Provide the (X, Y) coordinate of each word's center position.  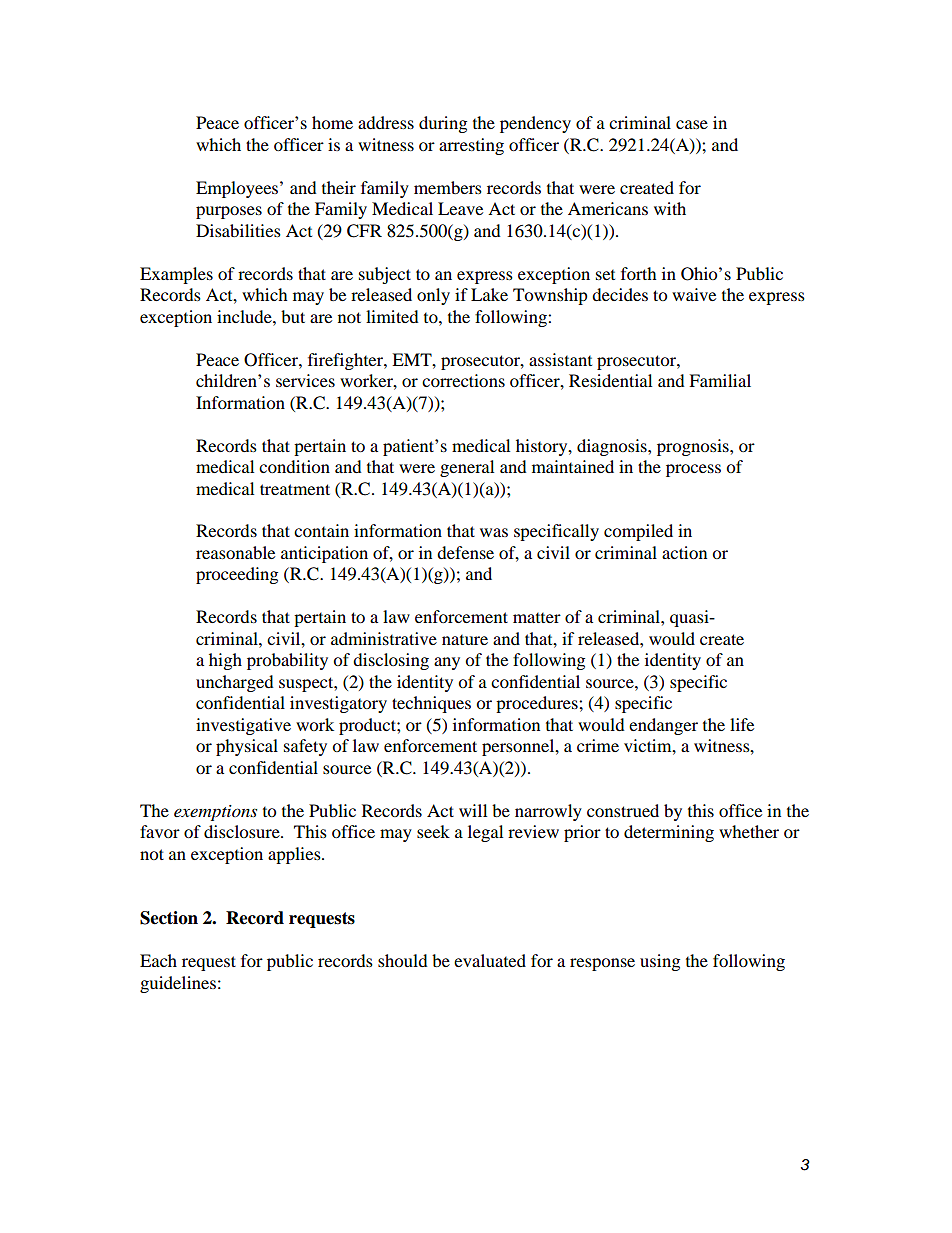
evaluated (490, 960)
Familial (720, 380)
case (692, 124)
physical (247, 747)
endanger (663, 726)
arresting (471, 146)
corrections (463, 380)
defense (465, 552)
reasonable (235, 552)
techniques (431, 704)
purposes (229, 212)
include (245, 316)
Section (169, 918)
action (684, 552)
